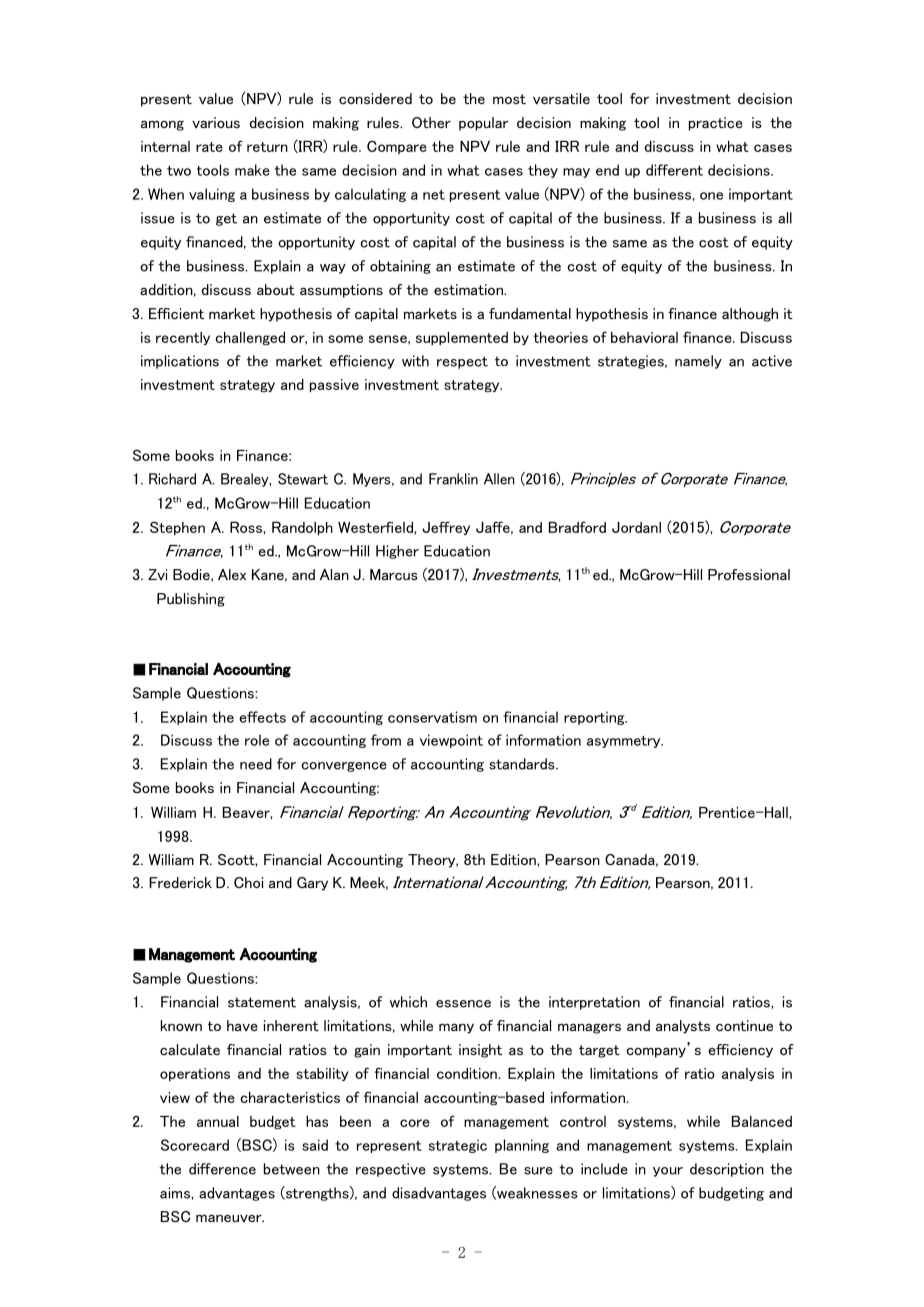 Image resolution: width=924 pixels, height=1307 pixels. Describe the element at coordinates (749, 574) in the page. I see `Professional` at that location.
